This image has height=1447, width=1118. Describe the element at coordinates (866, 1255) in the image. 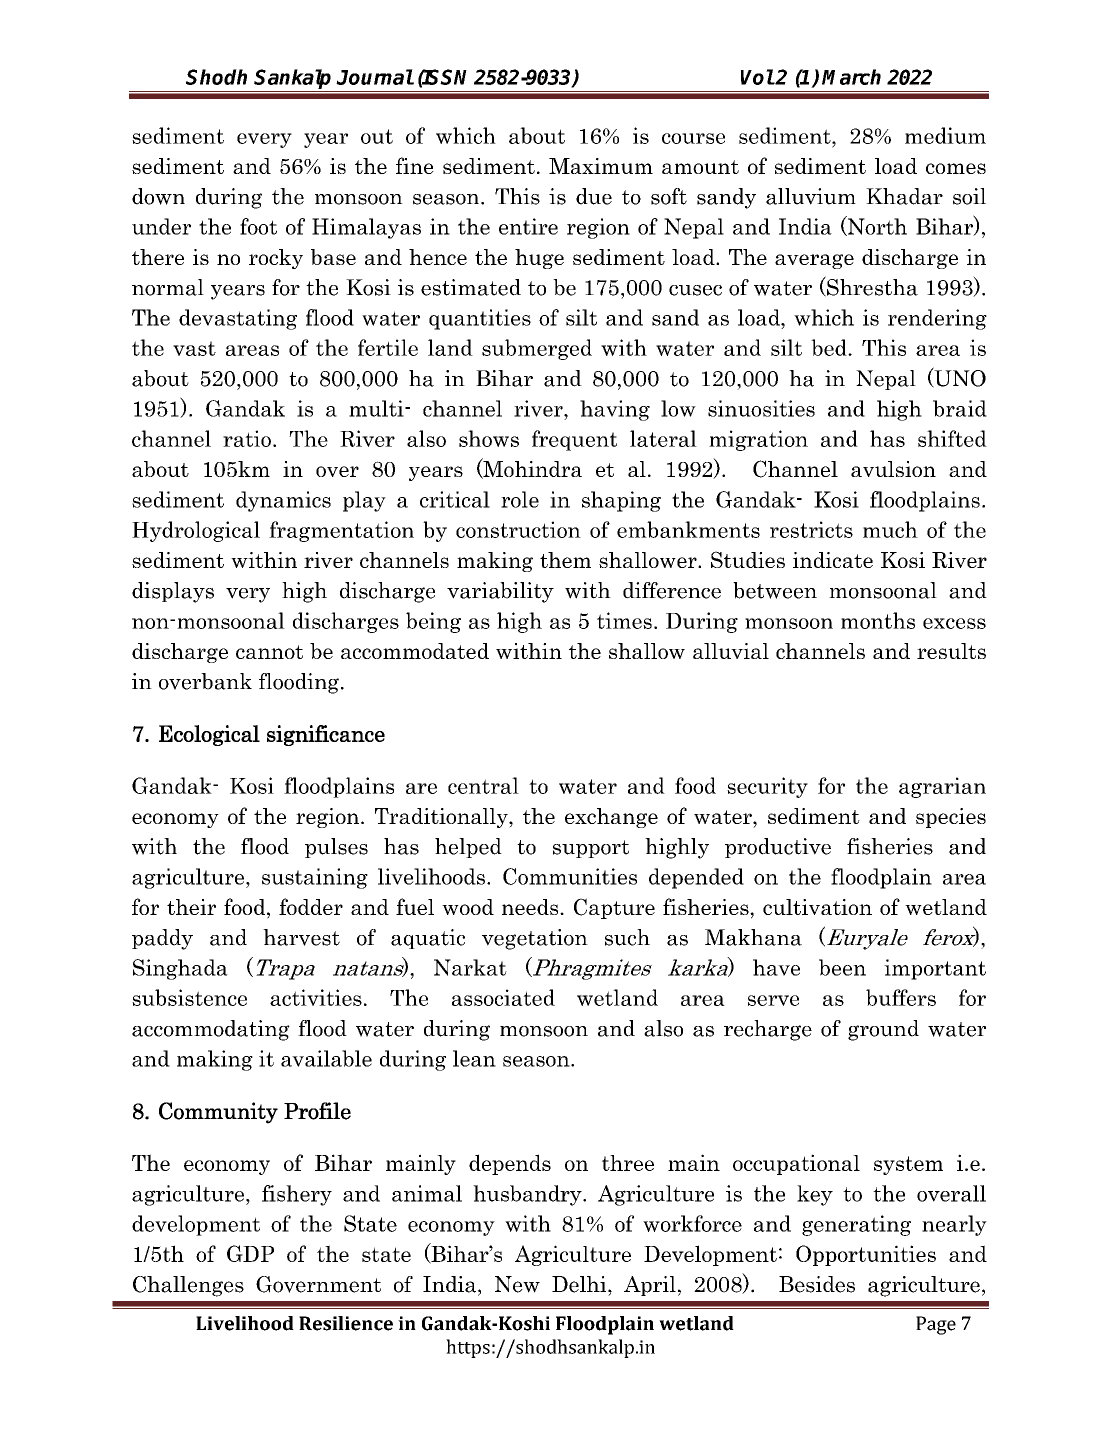

I see `Opportunities` at that location.
